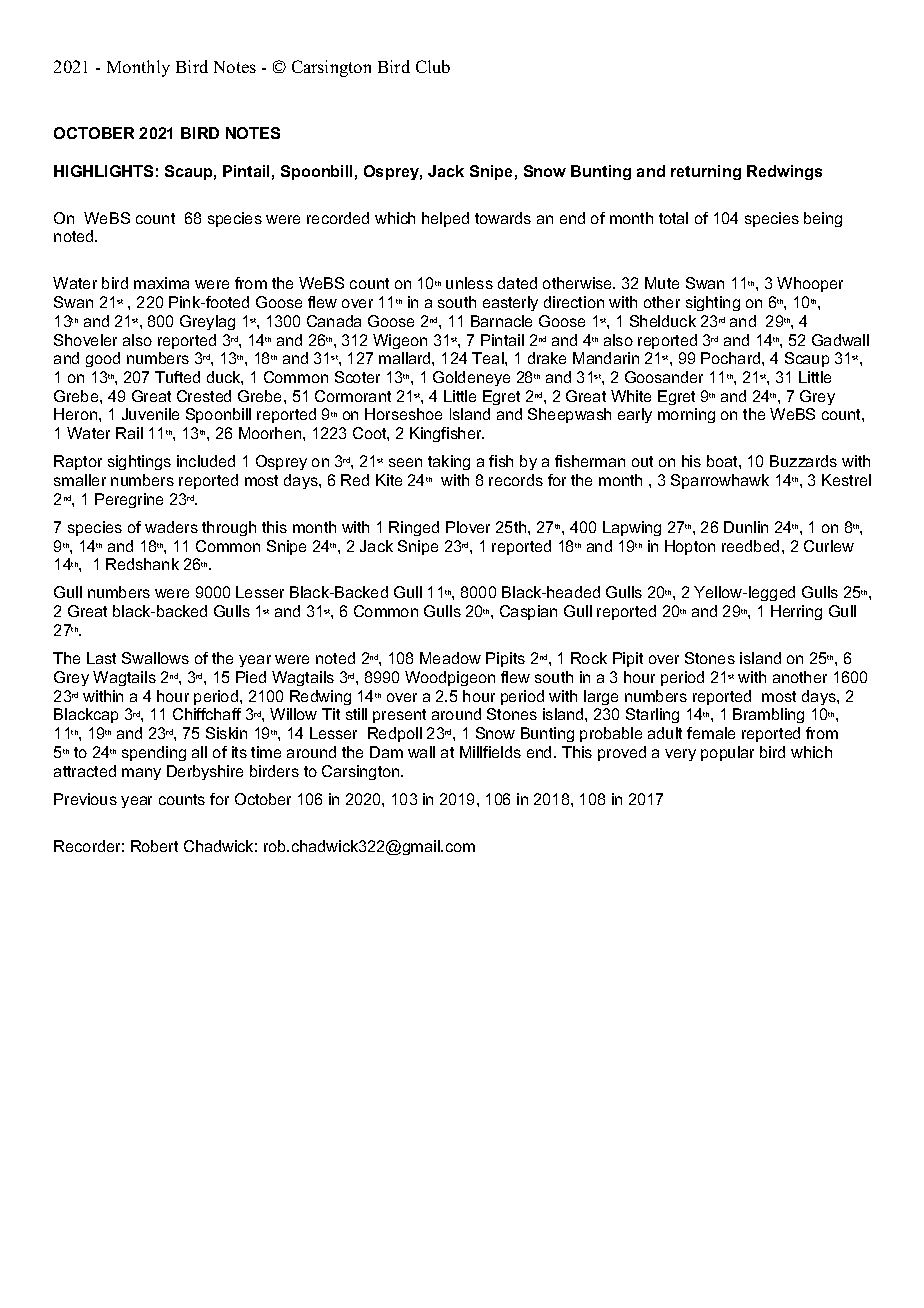  What do you see at coordinates (706, 172) in the screenshot?
I see `returning` at bounding box center [706, 172].
